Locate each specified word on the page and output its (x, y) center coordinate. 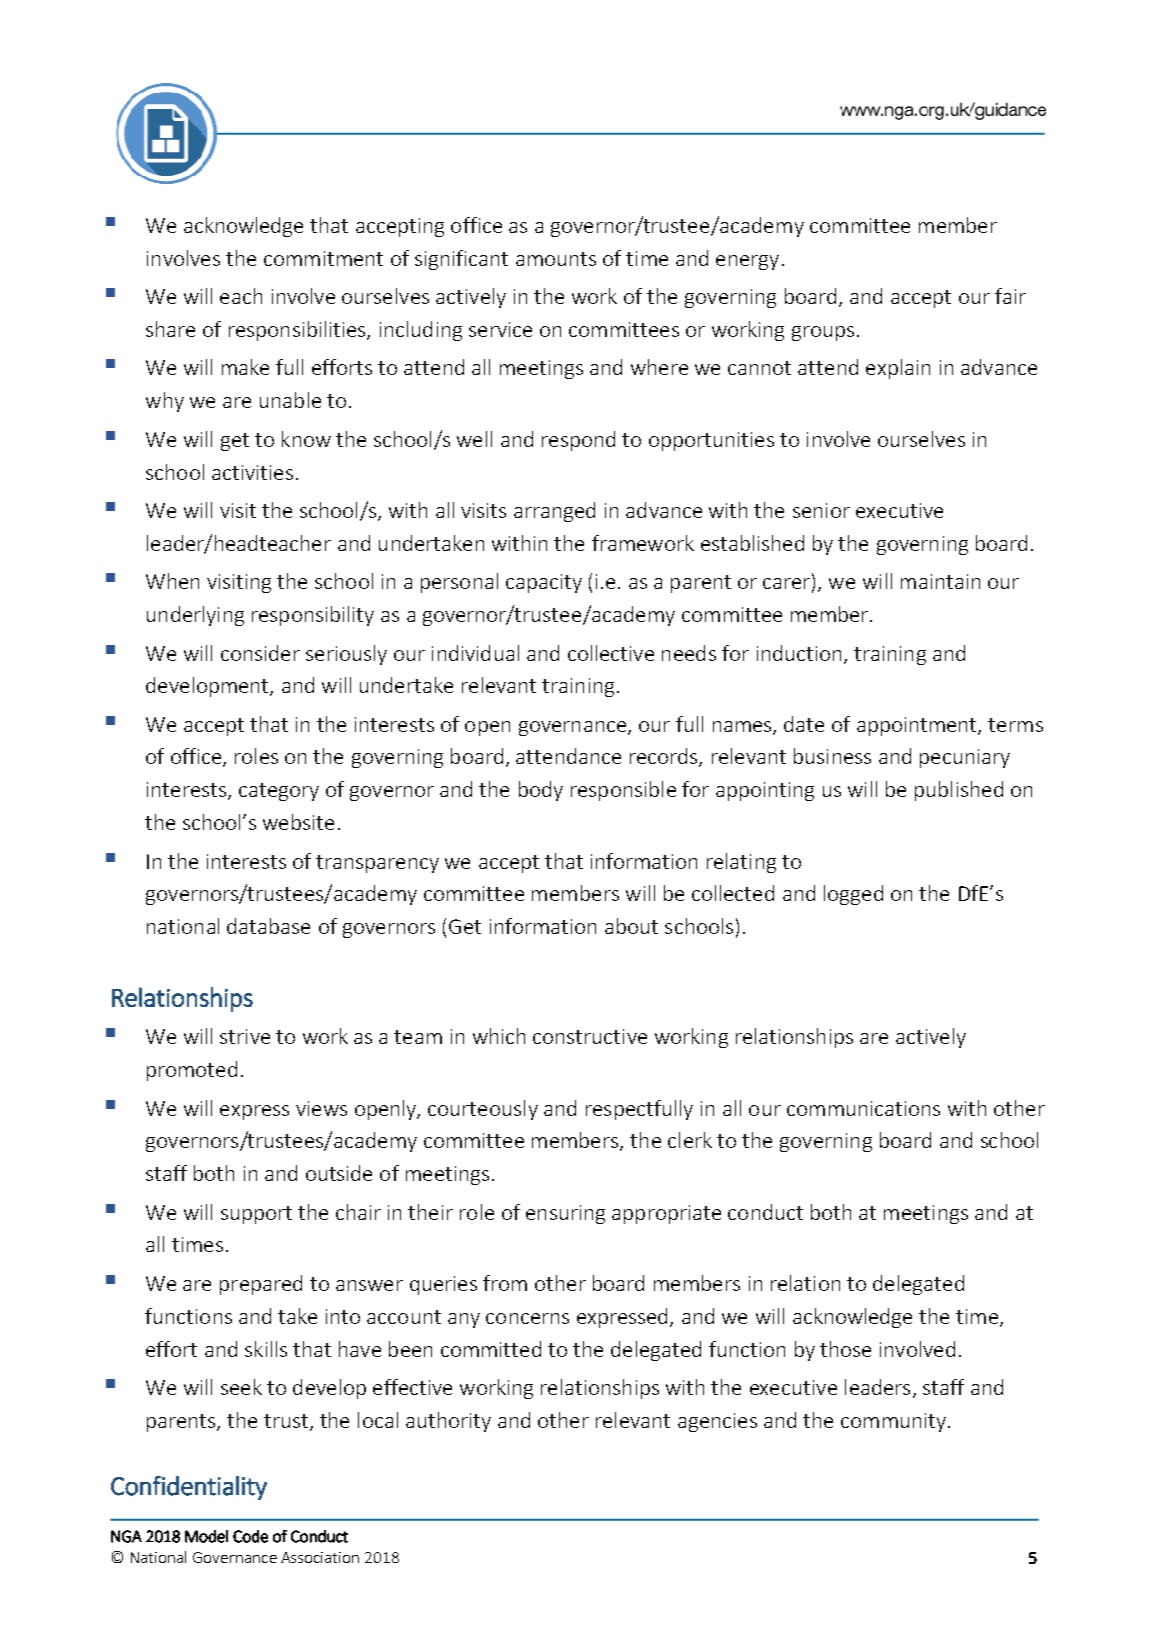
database (268, 926)
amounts (556, 259)
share (170, 329)
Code (250, 1536)
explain (898, 369)
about (631, 926)
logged (853, 895)
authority (448, 1422)
